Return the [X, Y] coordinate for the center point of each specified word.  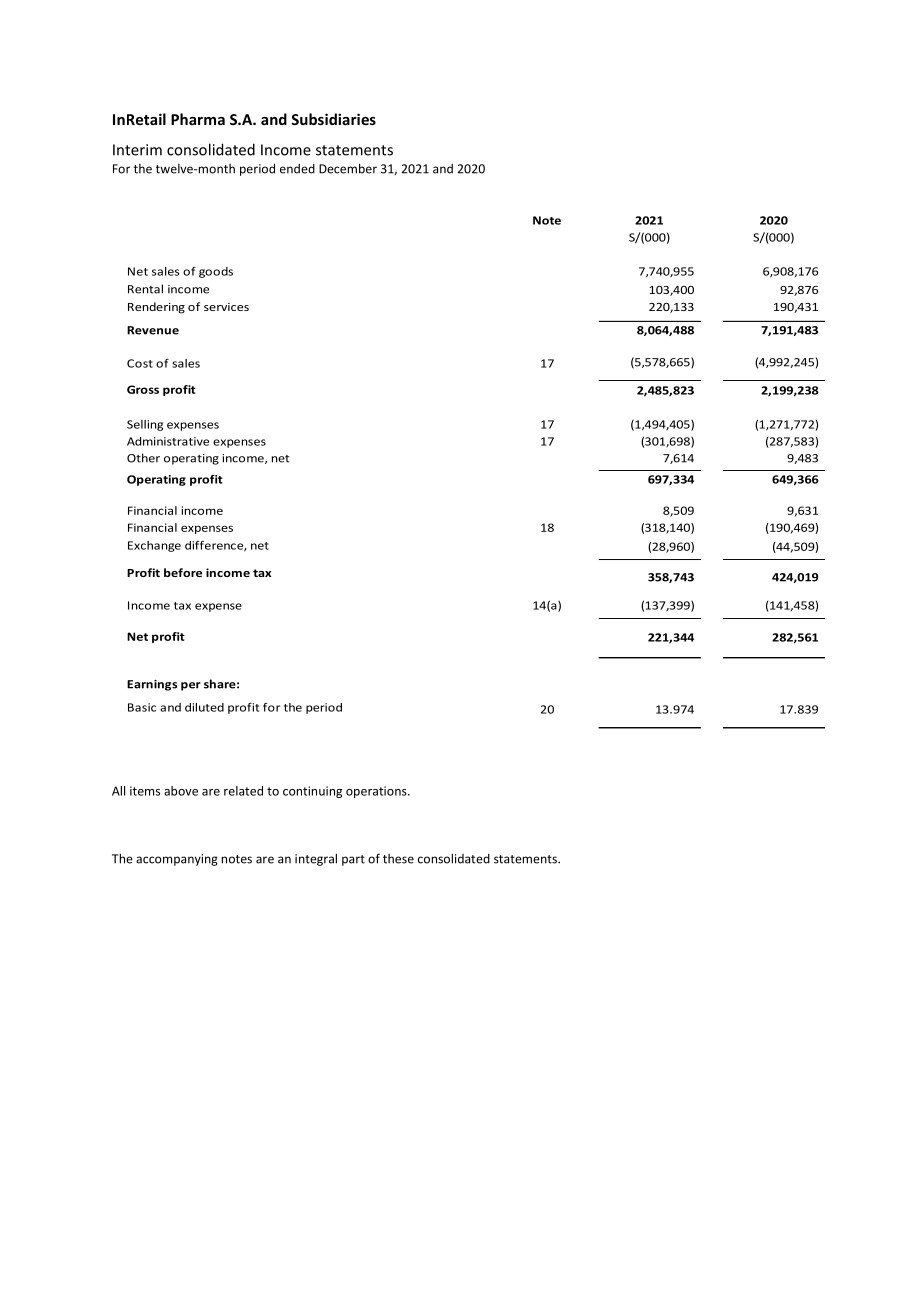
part [353, 860]
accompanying [177, 860]
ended [297, 169]
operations [377, 792]
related [243, 791]
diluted [204, 707]
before [183, 572]
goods [216, 272]
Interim [137, 150]
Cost [140, 363]
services [226, 307]
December [348, 168]
